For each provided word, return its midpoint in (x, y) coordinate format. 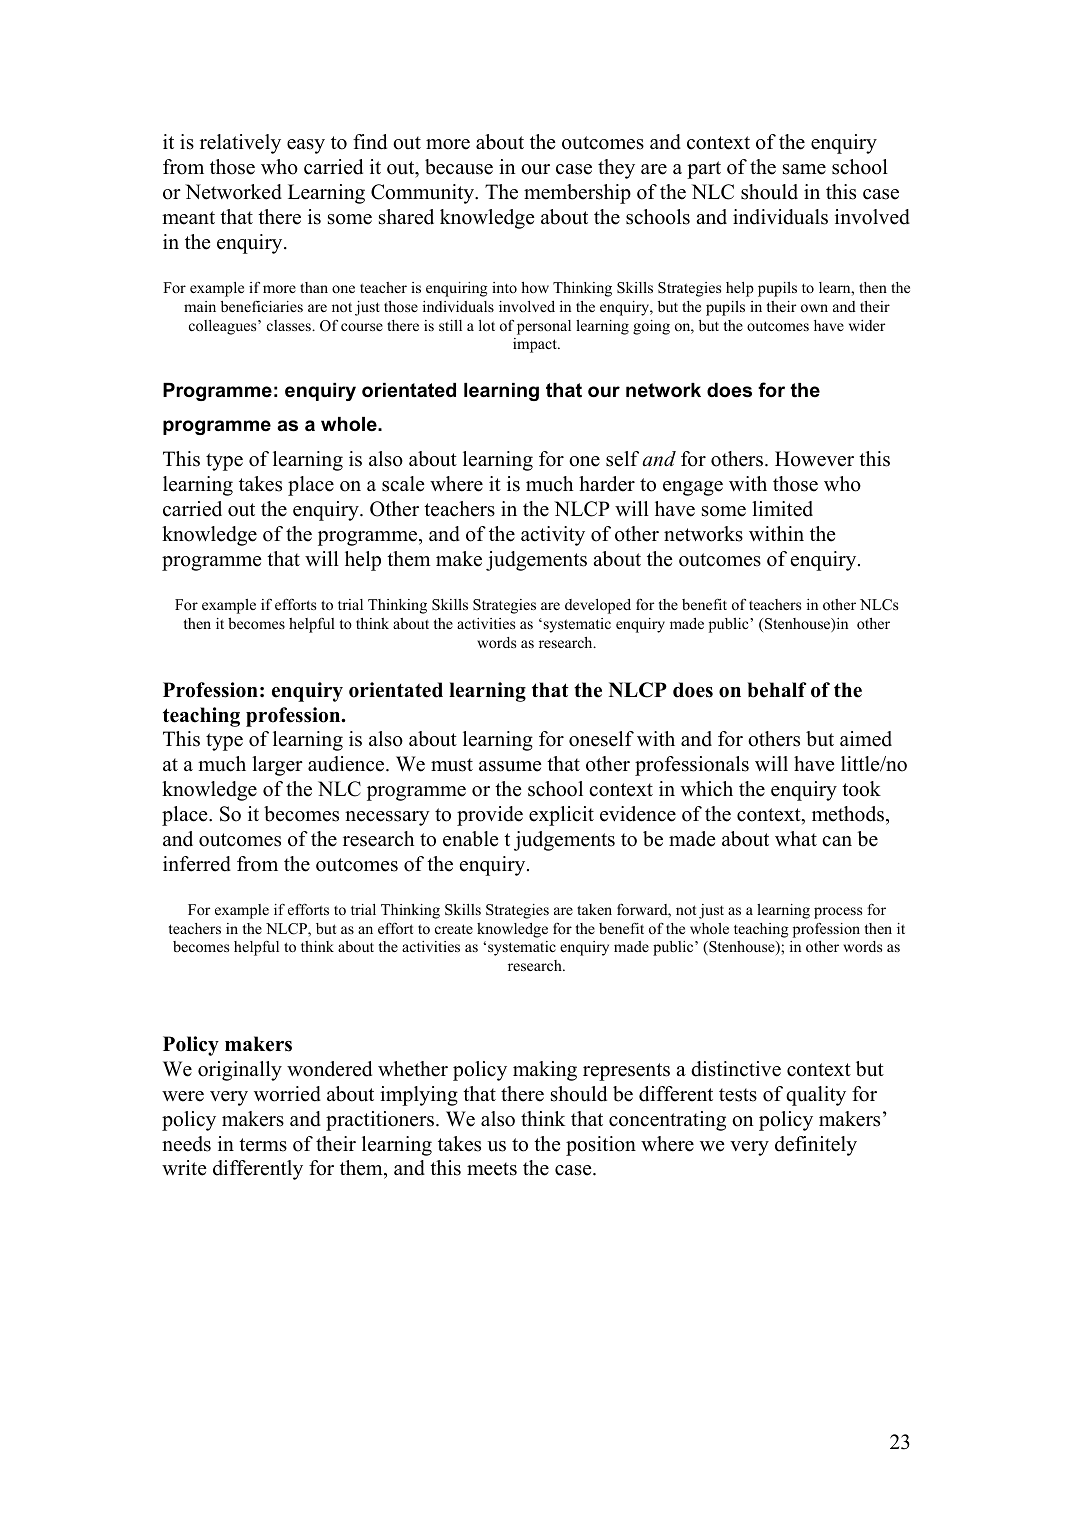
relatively (240, 144)
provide (490, 816)
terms (263, 1145)
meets (492, 1169)
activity (553, 536)
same (804, 169)
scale (403, 484)
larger (277, 766)
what (796, 838)
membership (577, 194)
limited (782, 509)
